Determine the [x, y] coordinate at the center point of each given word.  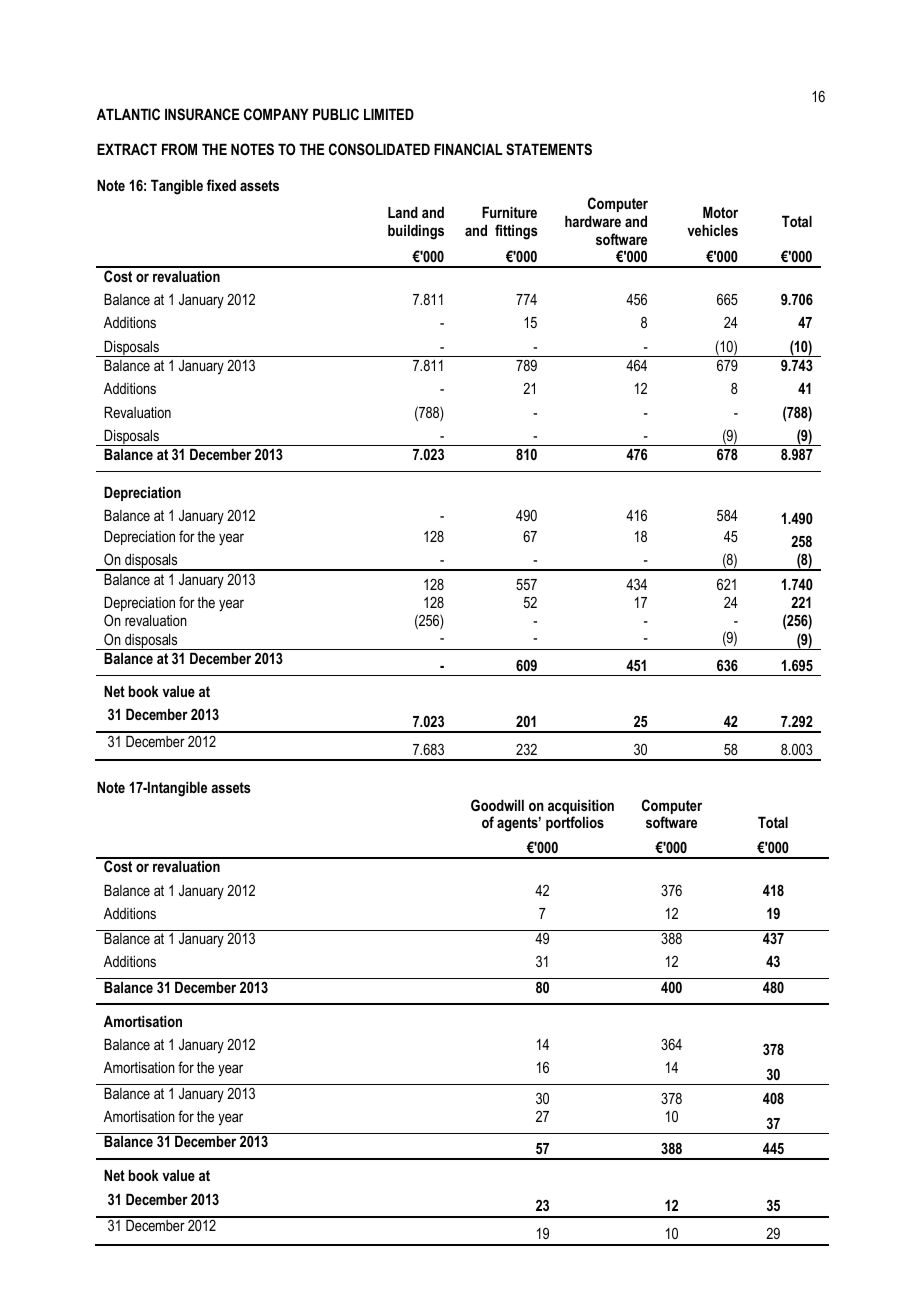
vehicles [712, 230]
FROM [179, 149]
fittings [516, 232]
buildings [416, 232]
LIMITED [389, 114]
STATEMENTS [549, 149]
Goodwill [497, 805]
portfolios [575, 823]
